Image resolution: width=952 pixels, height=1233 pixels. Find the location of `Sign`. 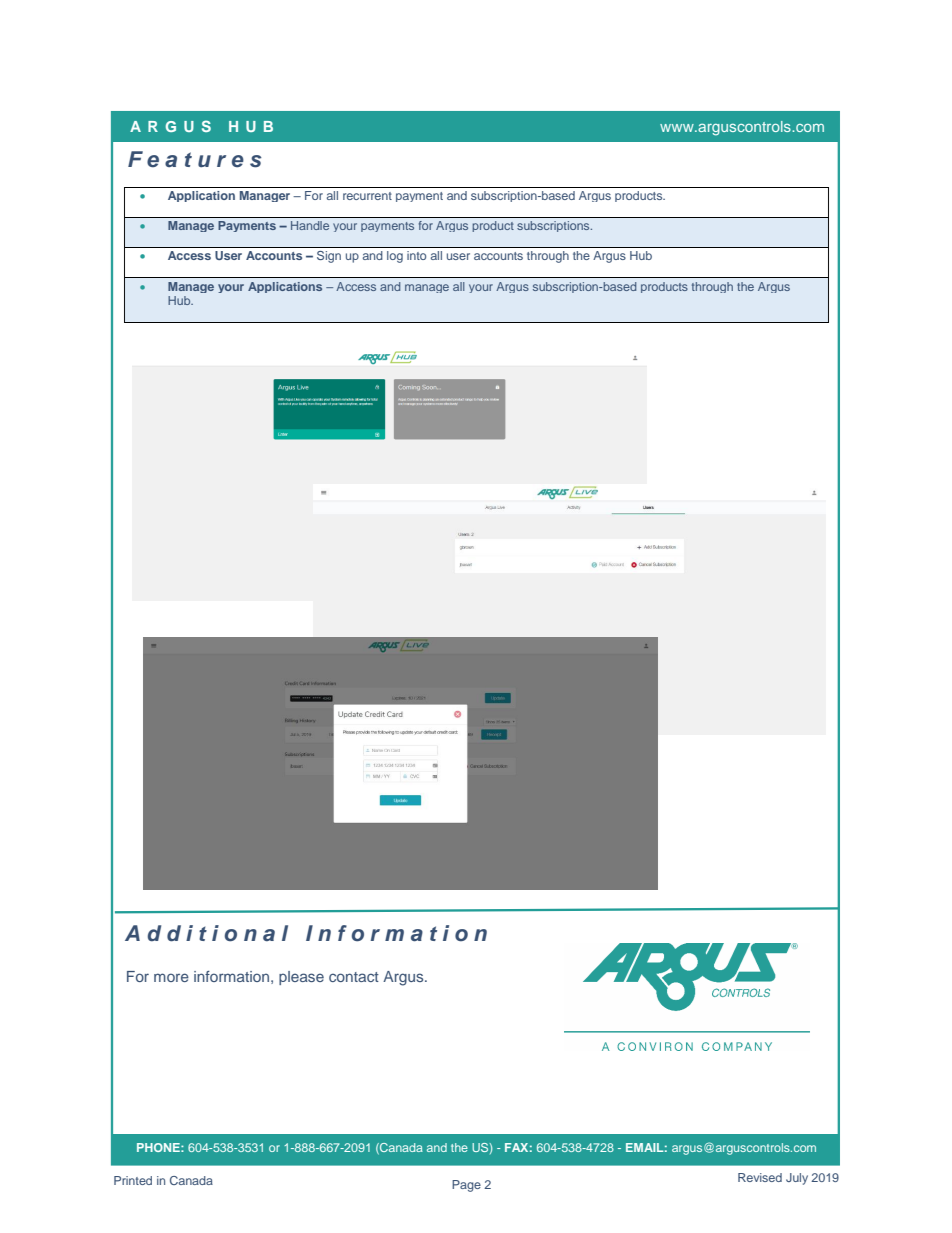

Sign is located at coordinates (329, 257).
